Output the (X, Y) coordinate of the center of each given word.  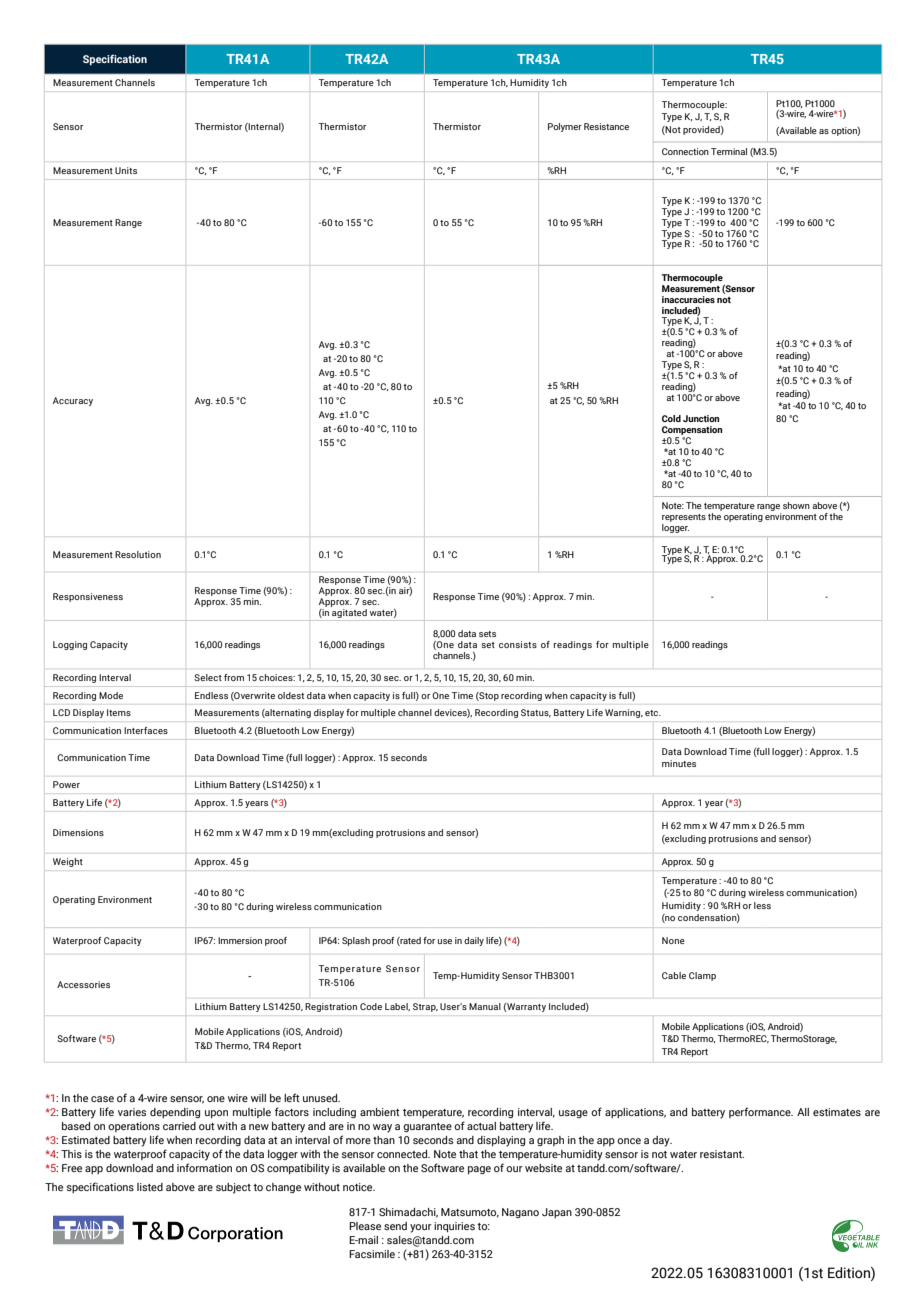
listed (150, 1187)
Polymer (565, 127)
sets (487, 634)
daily (474, 941)
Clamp (702, 976)
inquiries (454, 1227)
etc (653, 713)
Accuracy (73, 401)
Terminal (729, 151)
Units (126, 170)
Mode (111, 695)
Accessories (83, 984)
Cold (671, 418)
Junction (701, 418)
